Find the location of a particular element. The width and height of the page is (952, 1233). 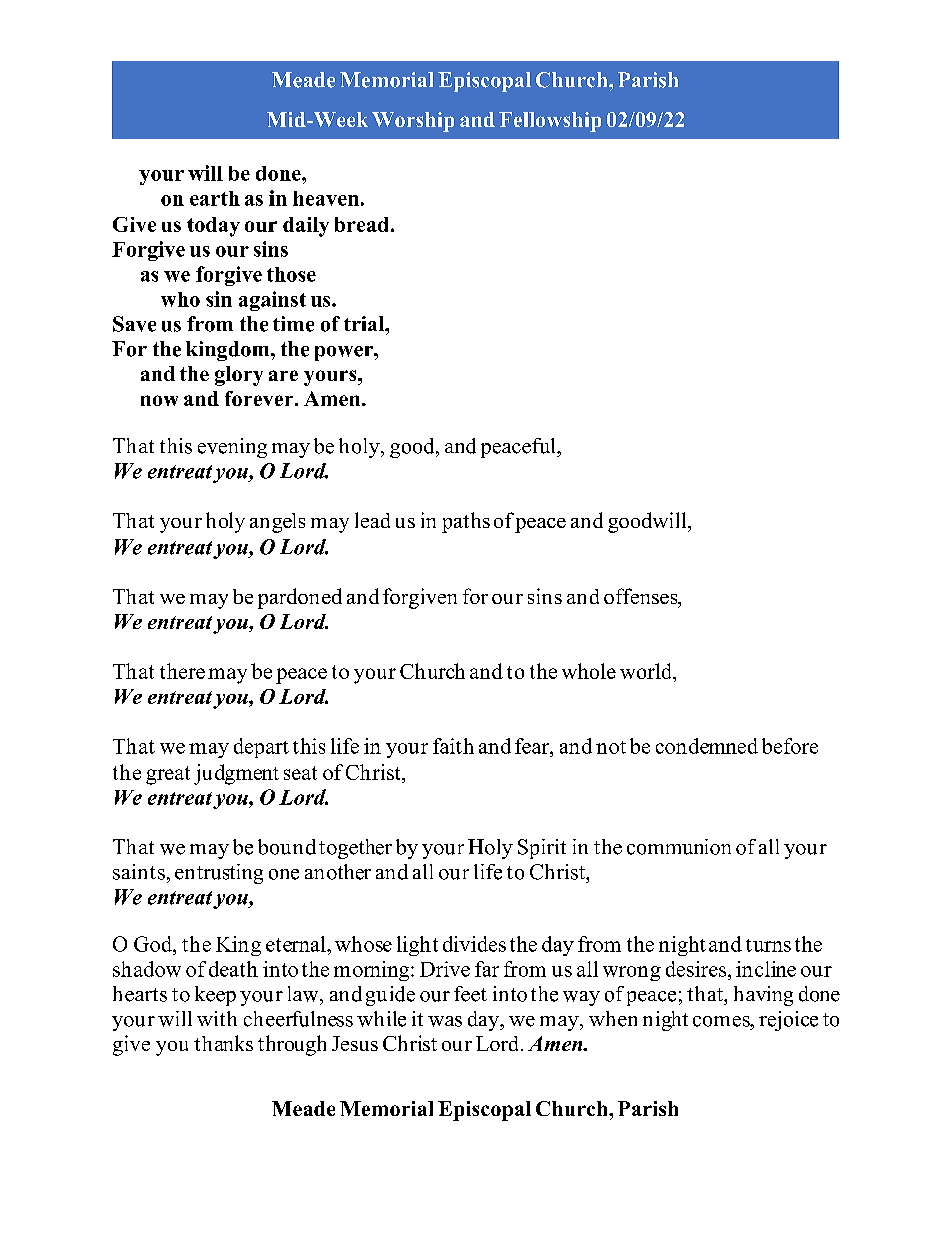

Spirit is located at coordinates (542, 849).
